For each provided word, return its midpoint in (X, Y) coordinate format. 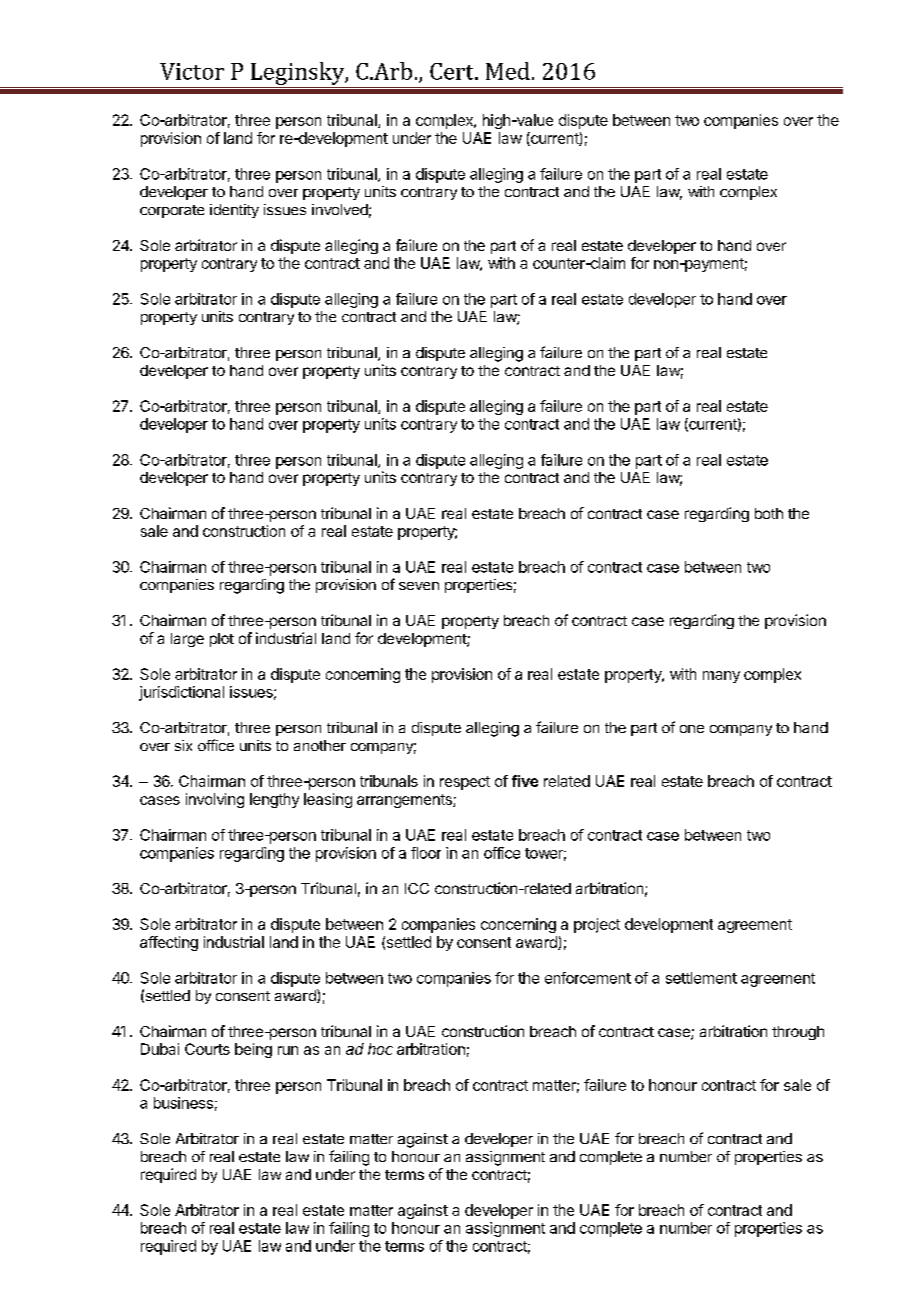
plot (222, 640)
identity (234, 211)
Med (508, 71)
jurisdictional (181, 693)
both (769, 513)
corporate (172, 211)
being (253, 1050)
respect (465, 783)
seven (419, 586)
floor (426, 853)
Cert (453, 71)
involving (215, 800)
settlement (701, 978)
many (721, 677)
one (692, 729)
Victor (192, 71)
